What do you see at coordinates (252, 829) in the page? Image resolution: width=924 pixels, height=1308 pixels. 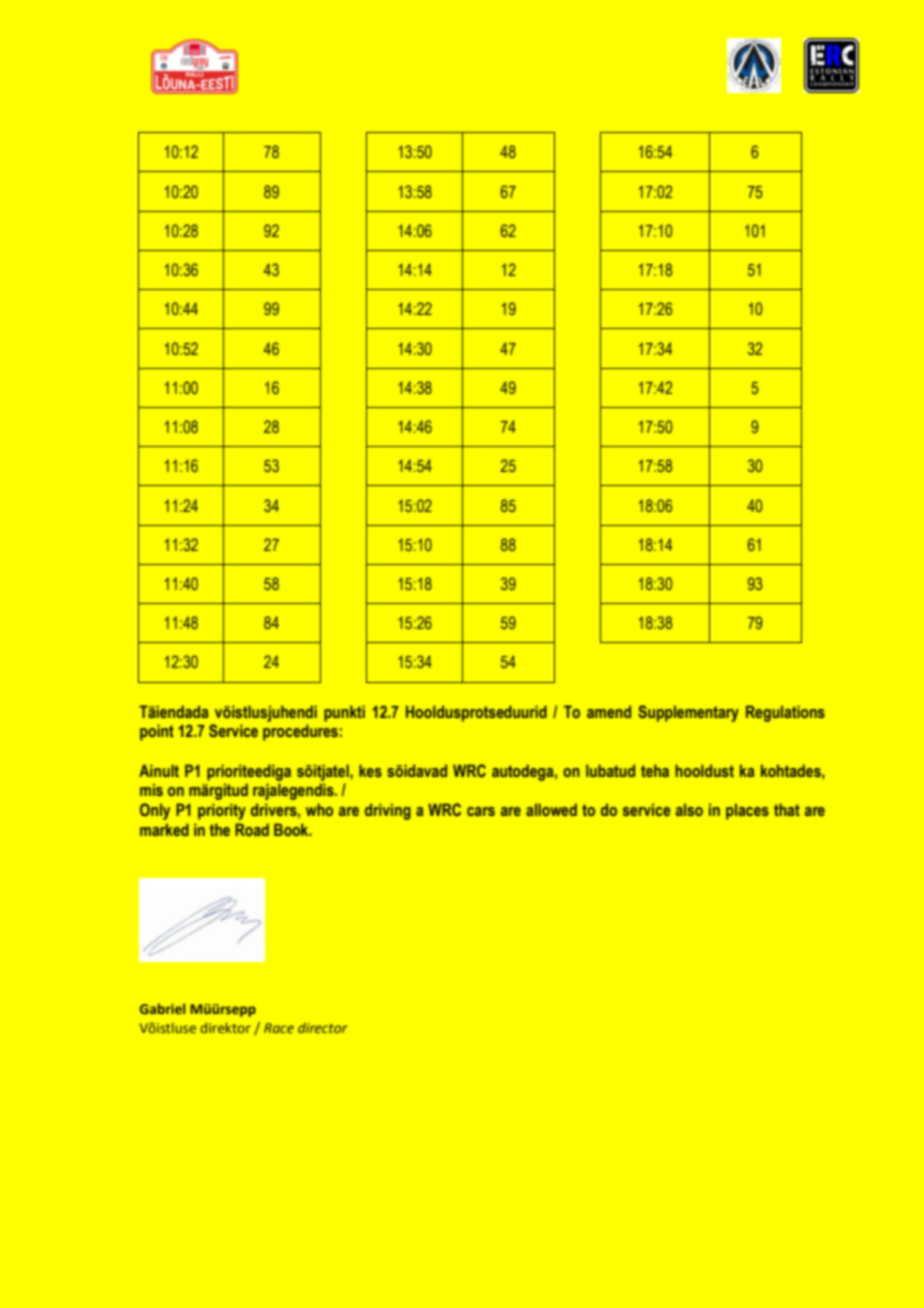 I see `Road` at bounding box center [252, 829].
